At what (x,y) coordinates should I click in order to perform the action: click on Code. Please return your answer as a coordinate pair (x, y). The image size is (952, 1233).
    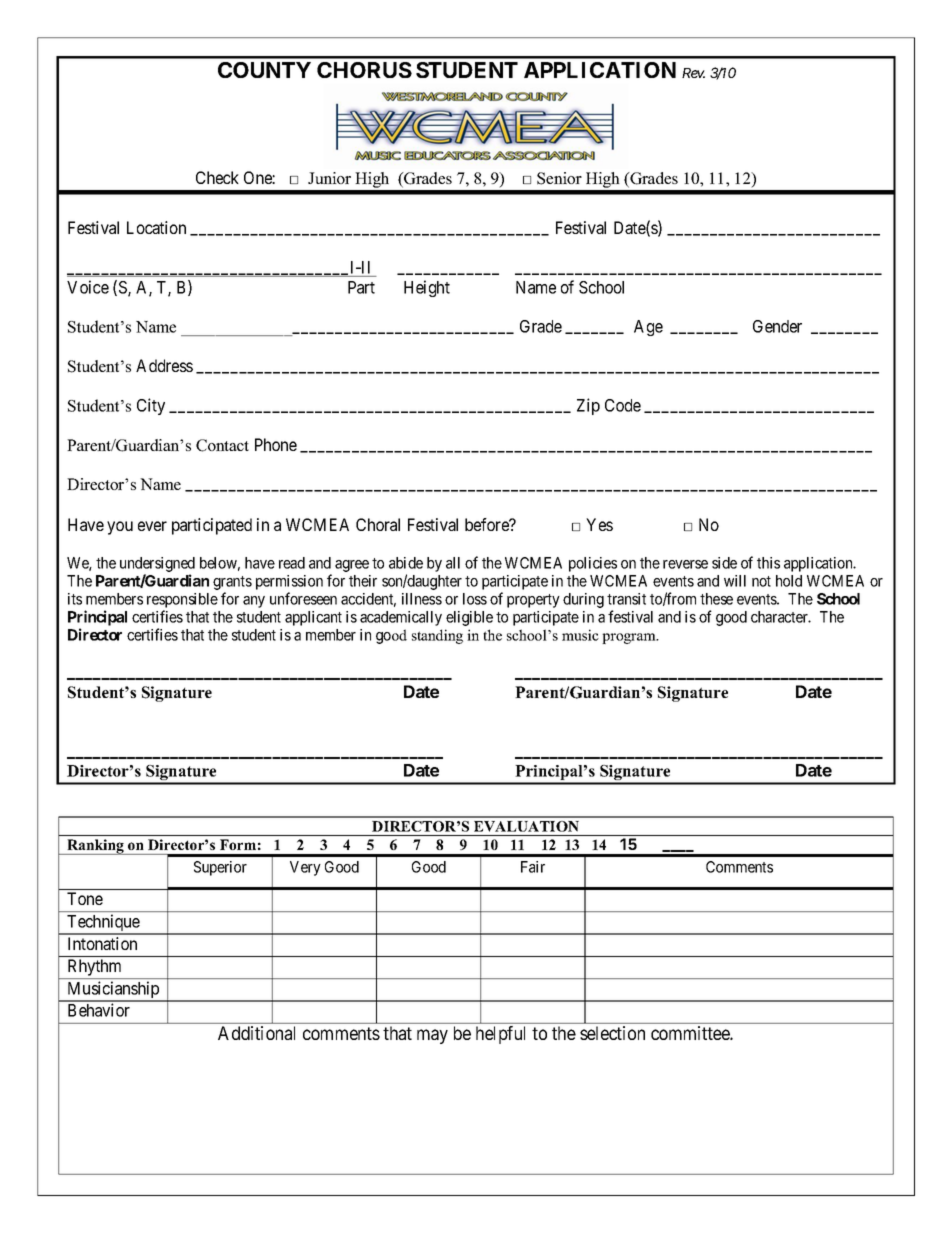
    Looking at the image, I should click on (623, 405).
